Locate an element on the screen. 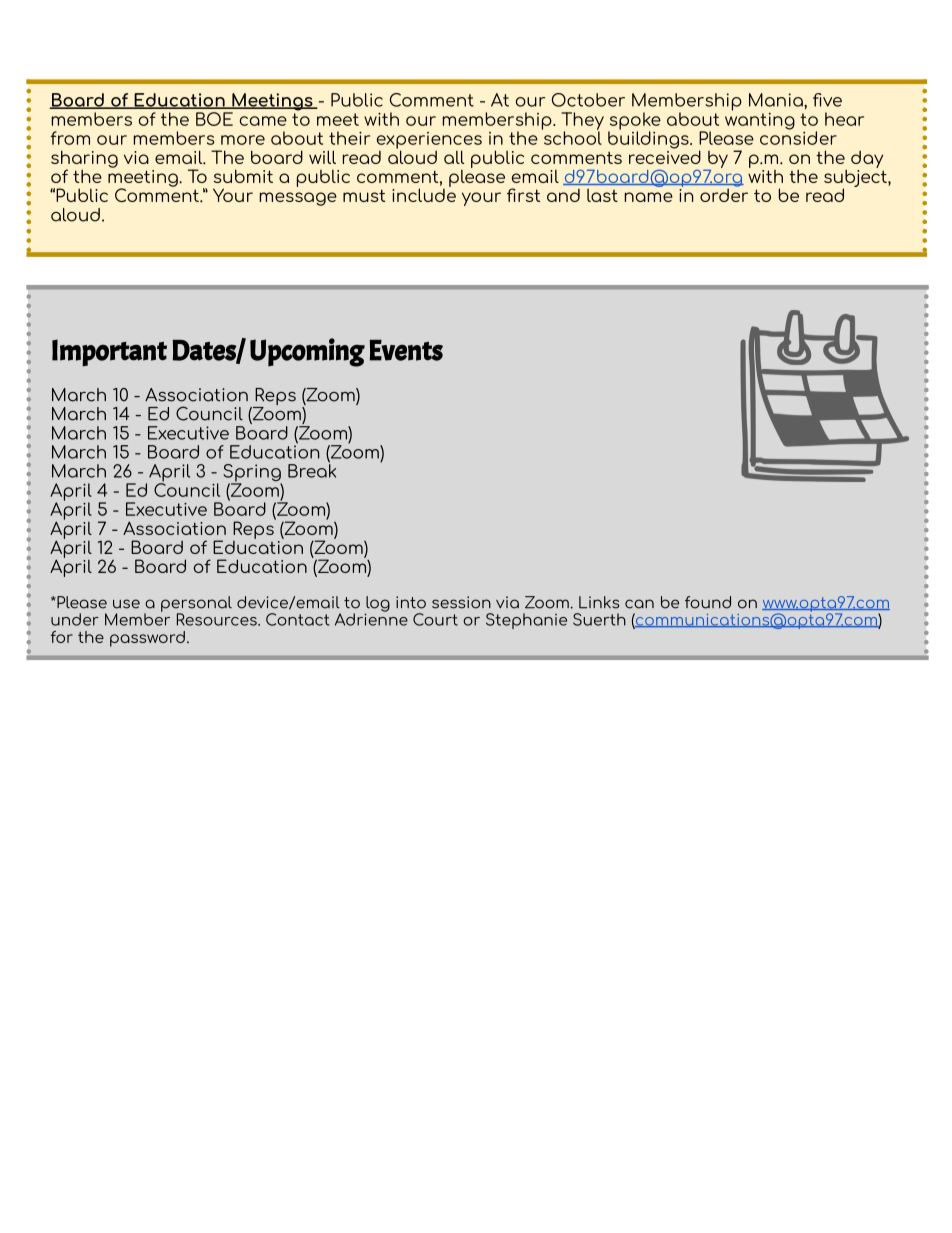 This screenshot has height=1233, width=952. Events is located at coordinates (406, 350).
